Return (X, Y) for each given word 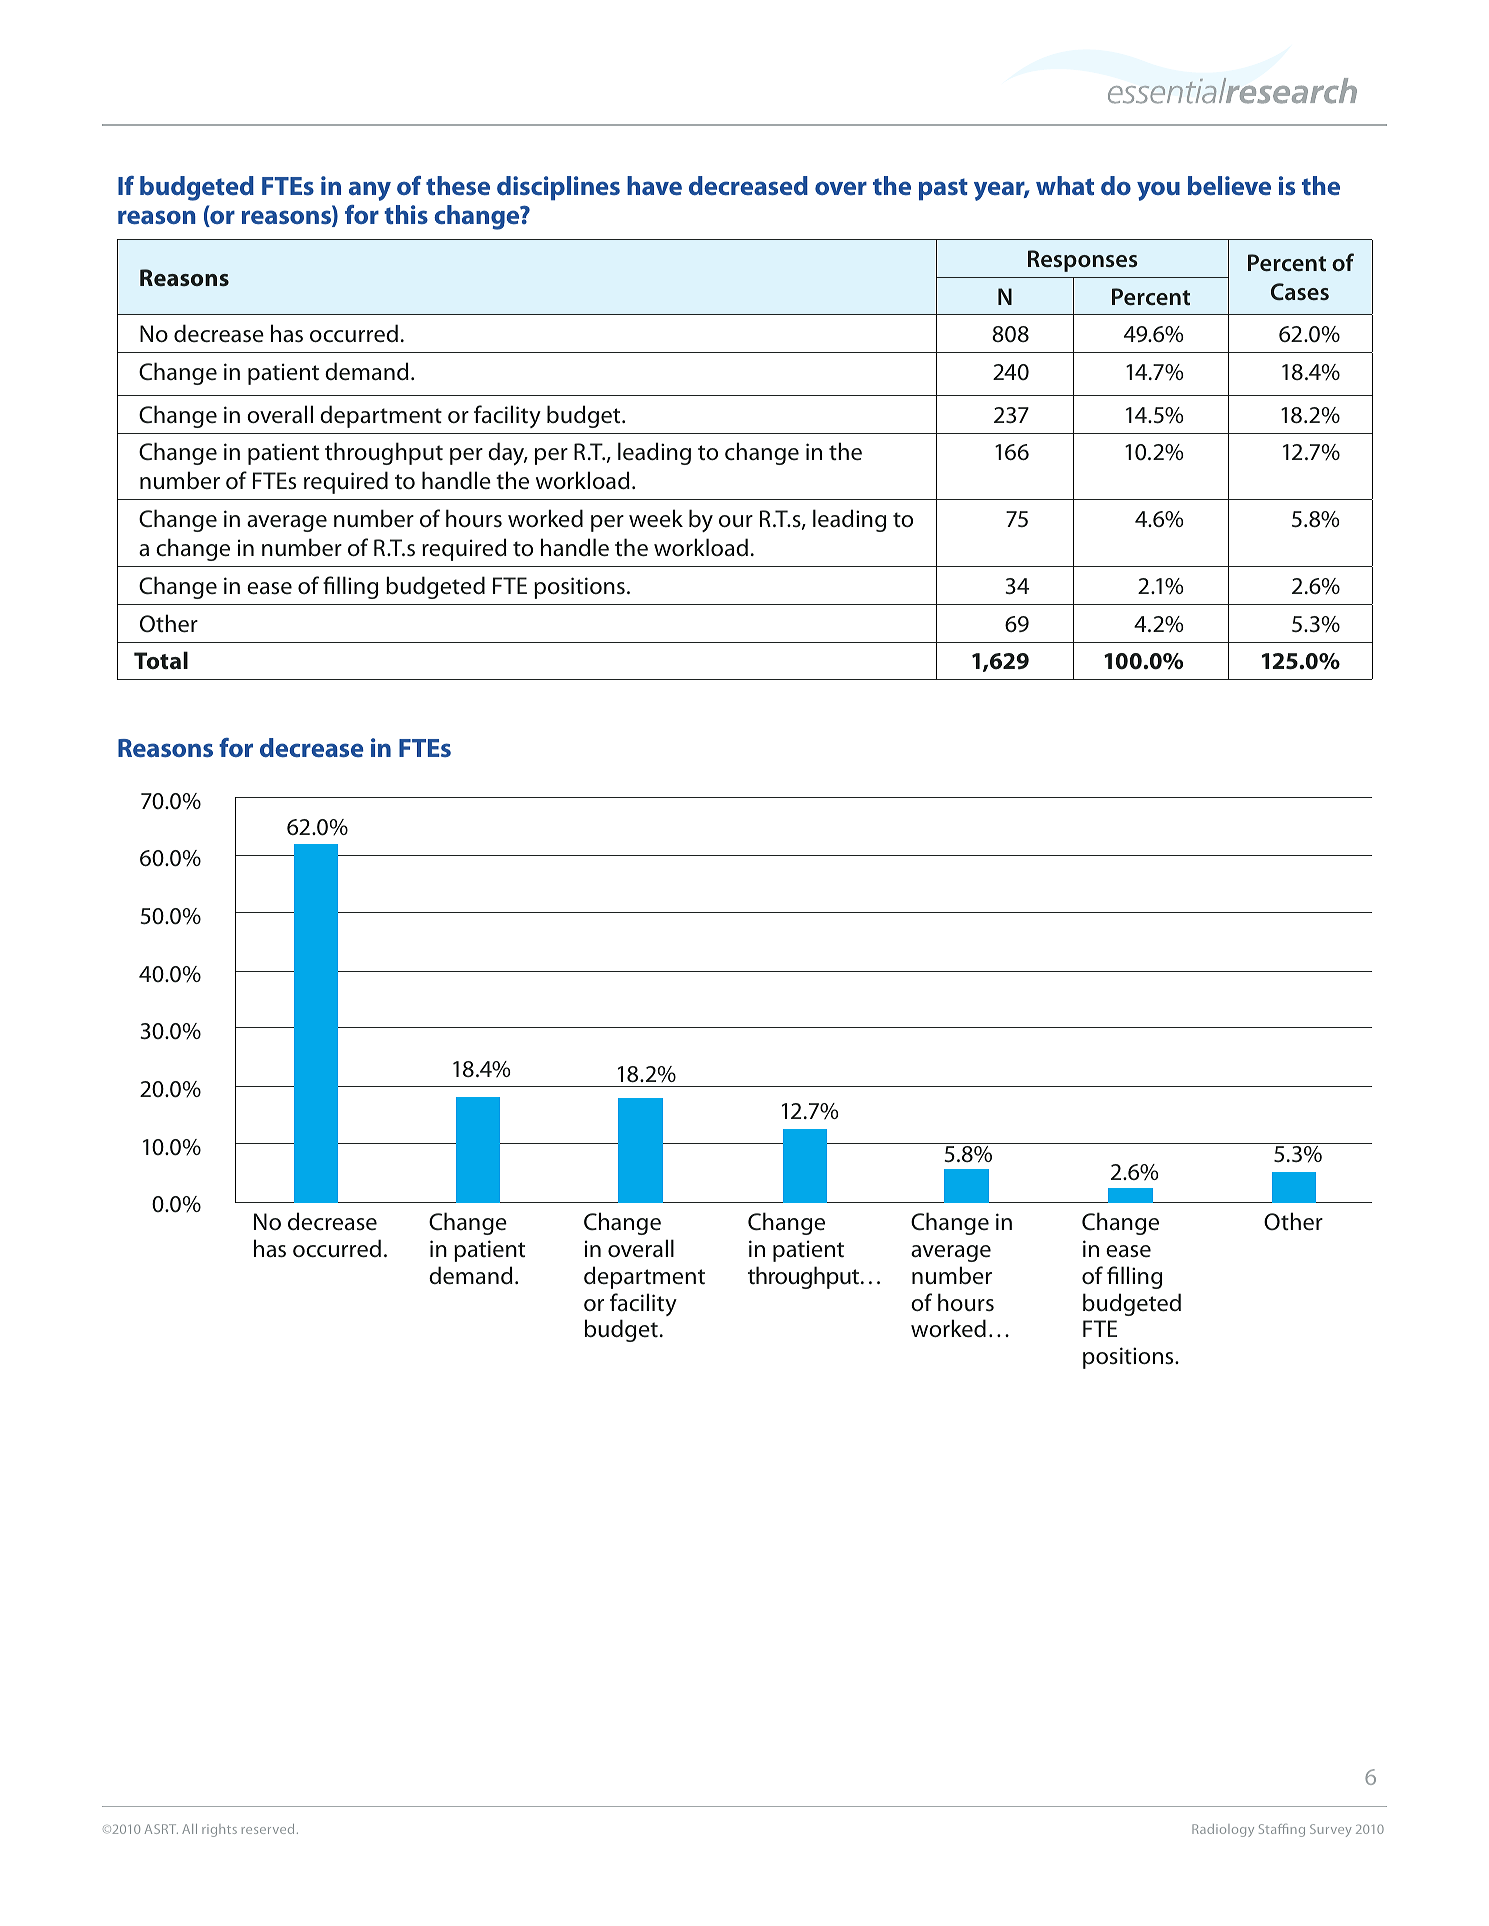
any (370, 191)
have (654, 185)
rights (219, 1830)
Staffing (1282, 1830)
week (656, 518)
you (1158, 191)
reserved (268, 1829)
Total (161, 660)
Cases (1300, 292)
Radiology (1223, 1830)
